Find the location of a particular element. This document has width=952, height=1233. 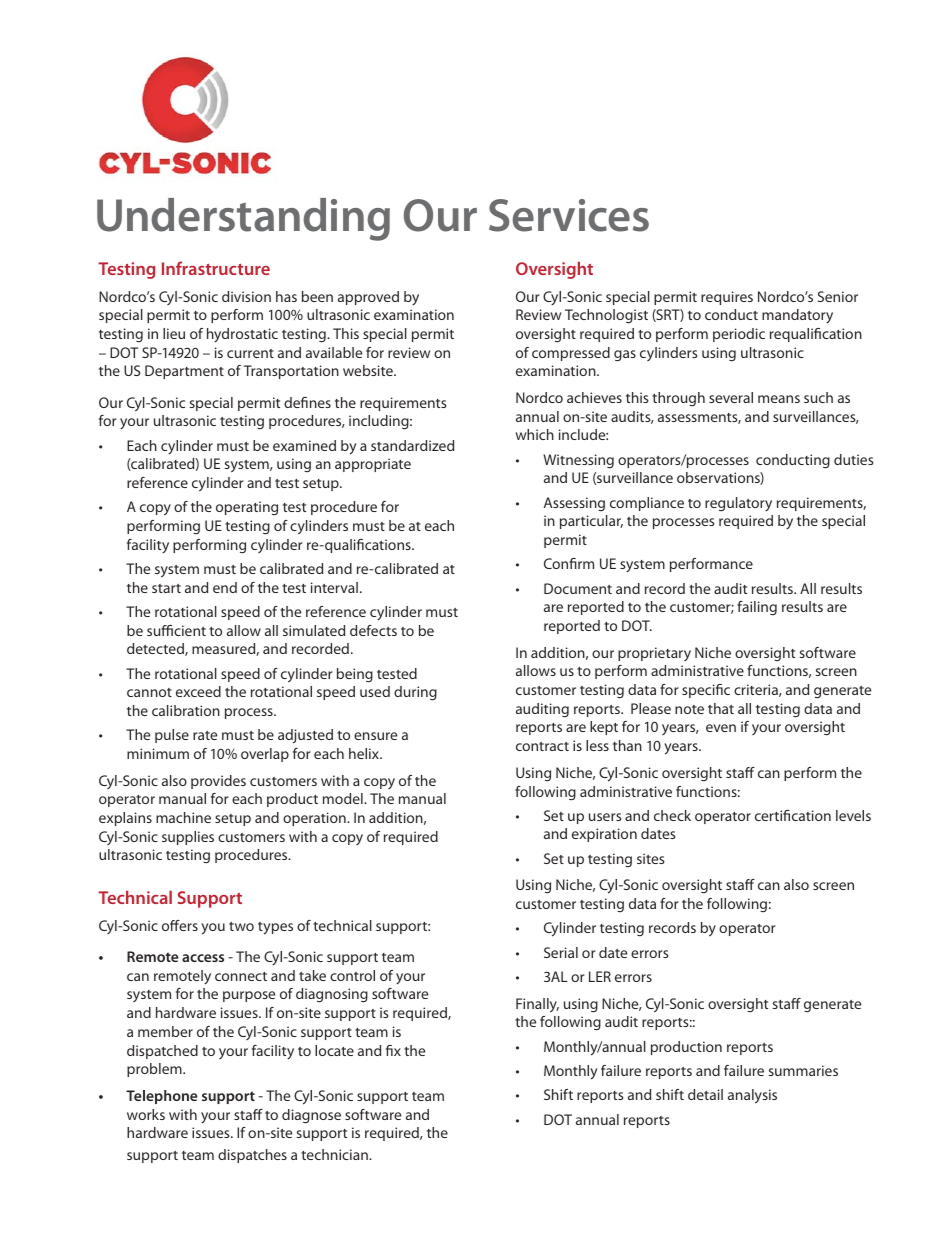

during is located at coordinates (415, 693).
